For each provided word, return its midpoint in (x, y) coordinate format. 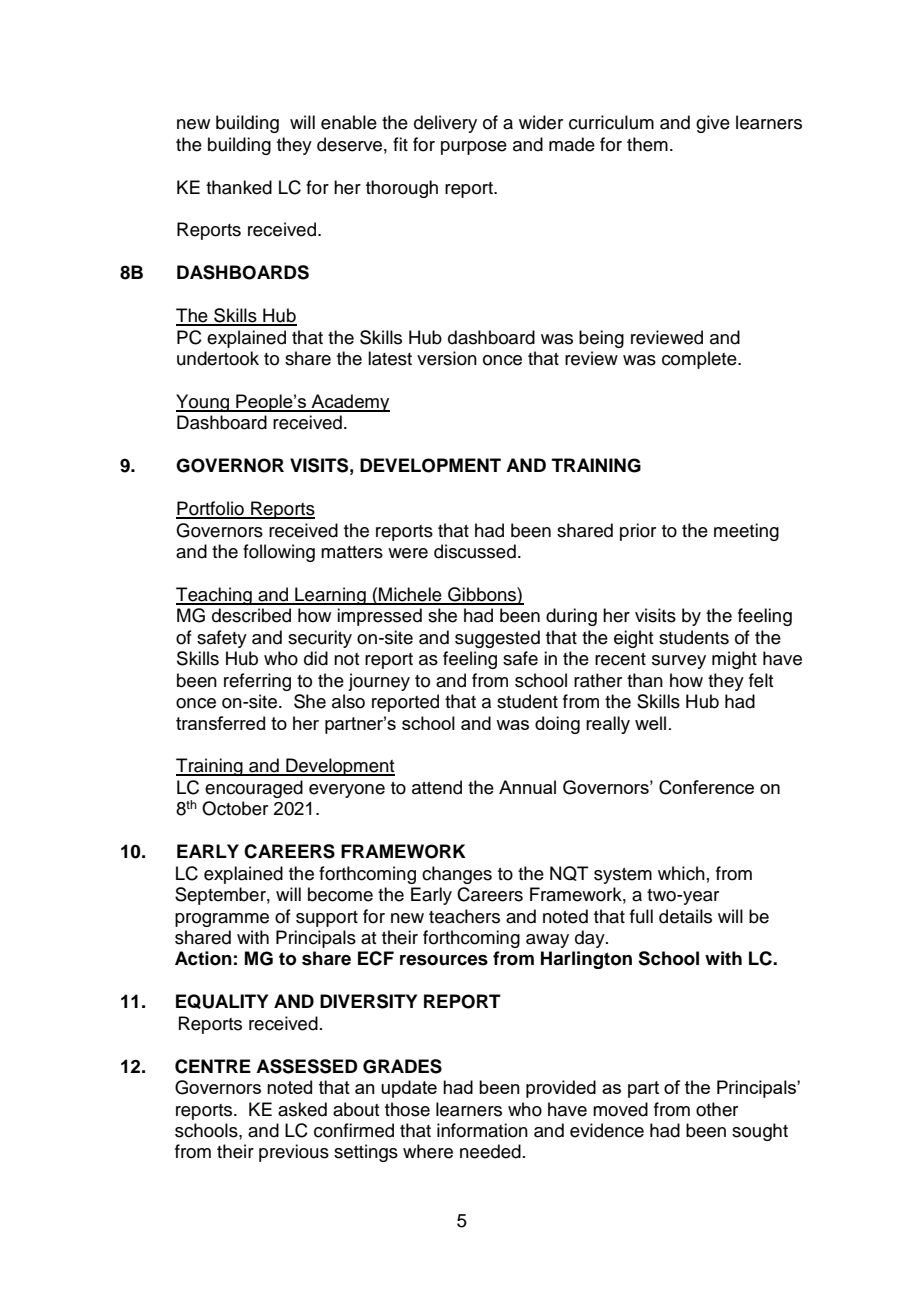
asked (302, 1109)
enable (349, 122)
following (279, 553)
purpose (474, 148)
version (447, 358)
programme (222, 920)
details (685, 916)
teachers (464, 916)
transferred (220, 723)
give (713, 124)
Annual (527, 787)
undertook (218, 358)
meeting (746, 532)
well (650, 723)
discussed (475, 551)
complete (700, 360)
